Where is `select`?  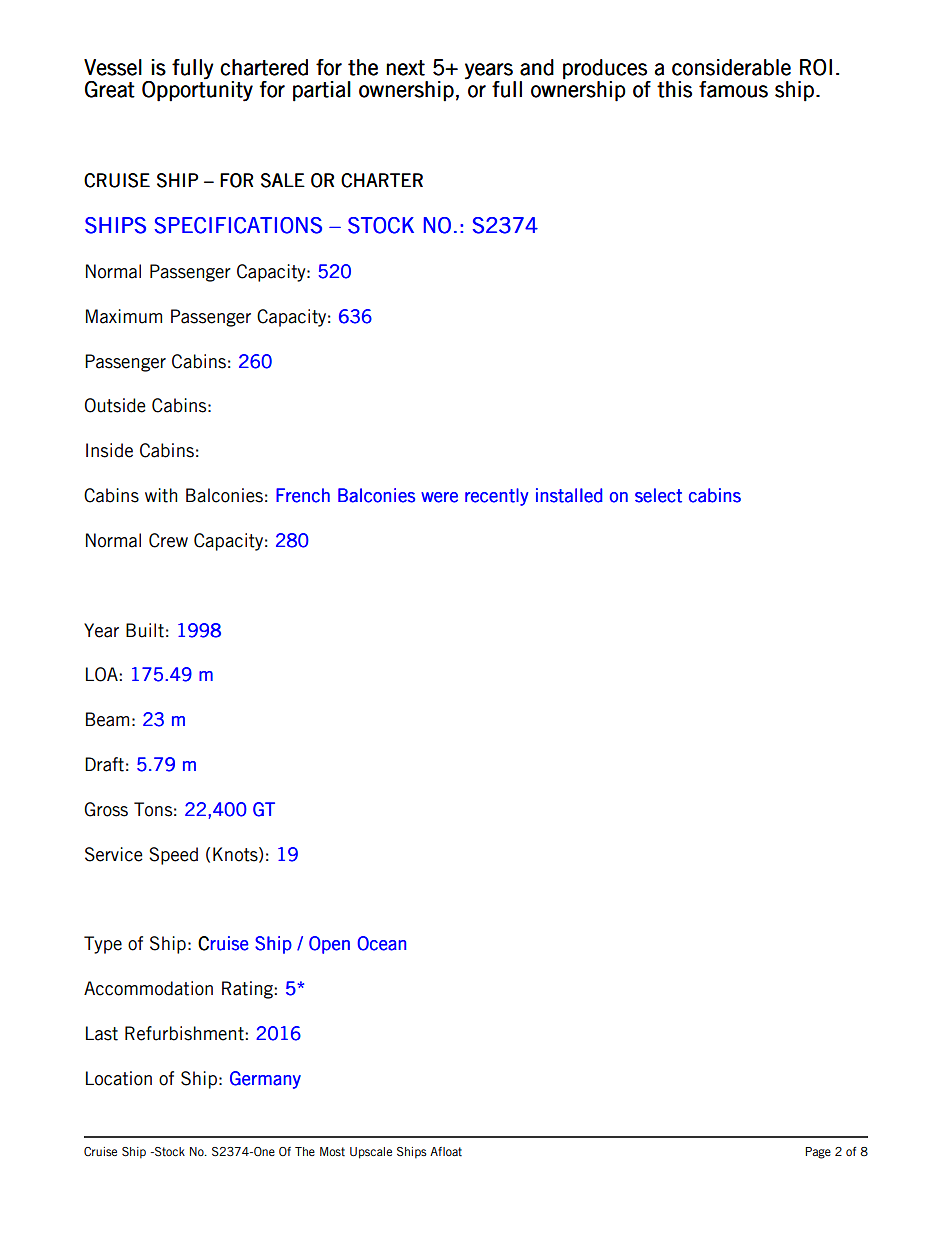 select is located at coordinates (658, 495).
